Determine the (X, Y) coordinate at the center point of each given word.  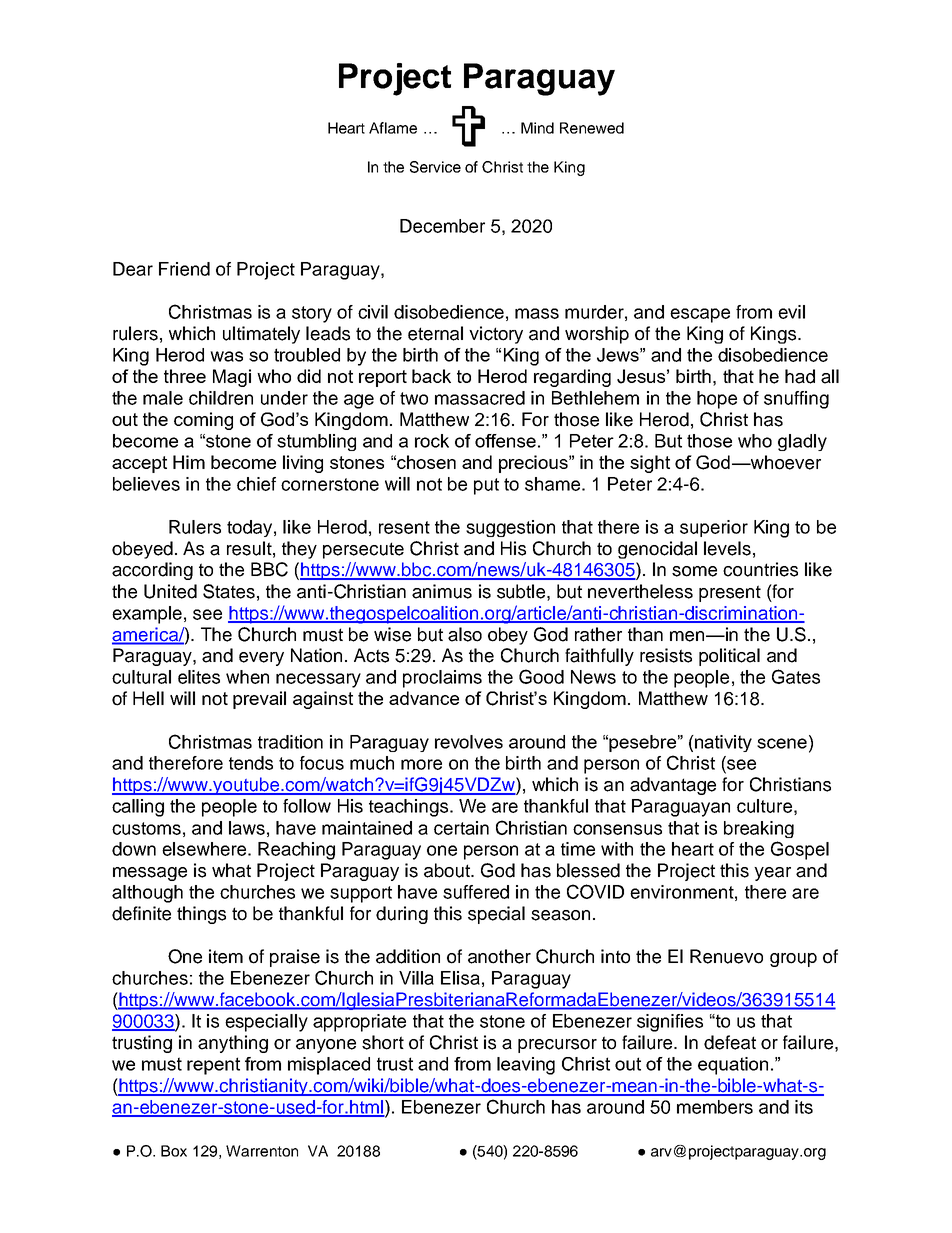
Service (435, 167)
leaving (526, 1066)
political (729, 657)
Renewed (592, 128)
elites (199, 677)
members (715, 1107)
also (465, 634)
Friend (184, 269)
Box (174, 1151)
